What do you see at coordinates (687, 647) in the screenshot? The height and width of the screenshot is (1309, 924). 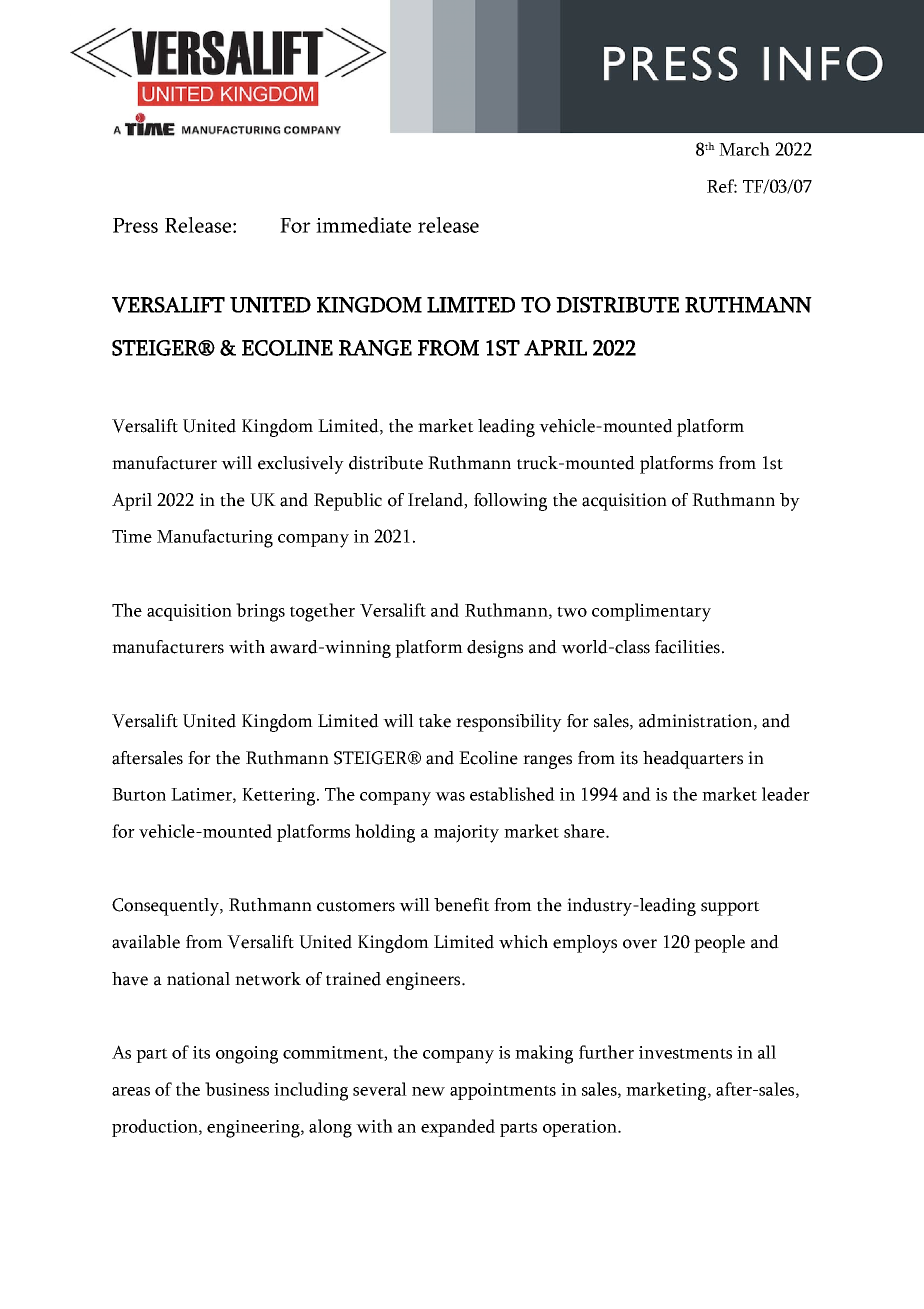 I see `facilities` at bounding box center [687, 647].
